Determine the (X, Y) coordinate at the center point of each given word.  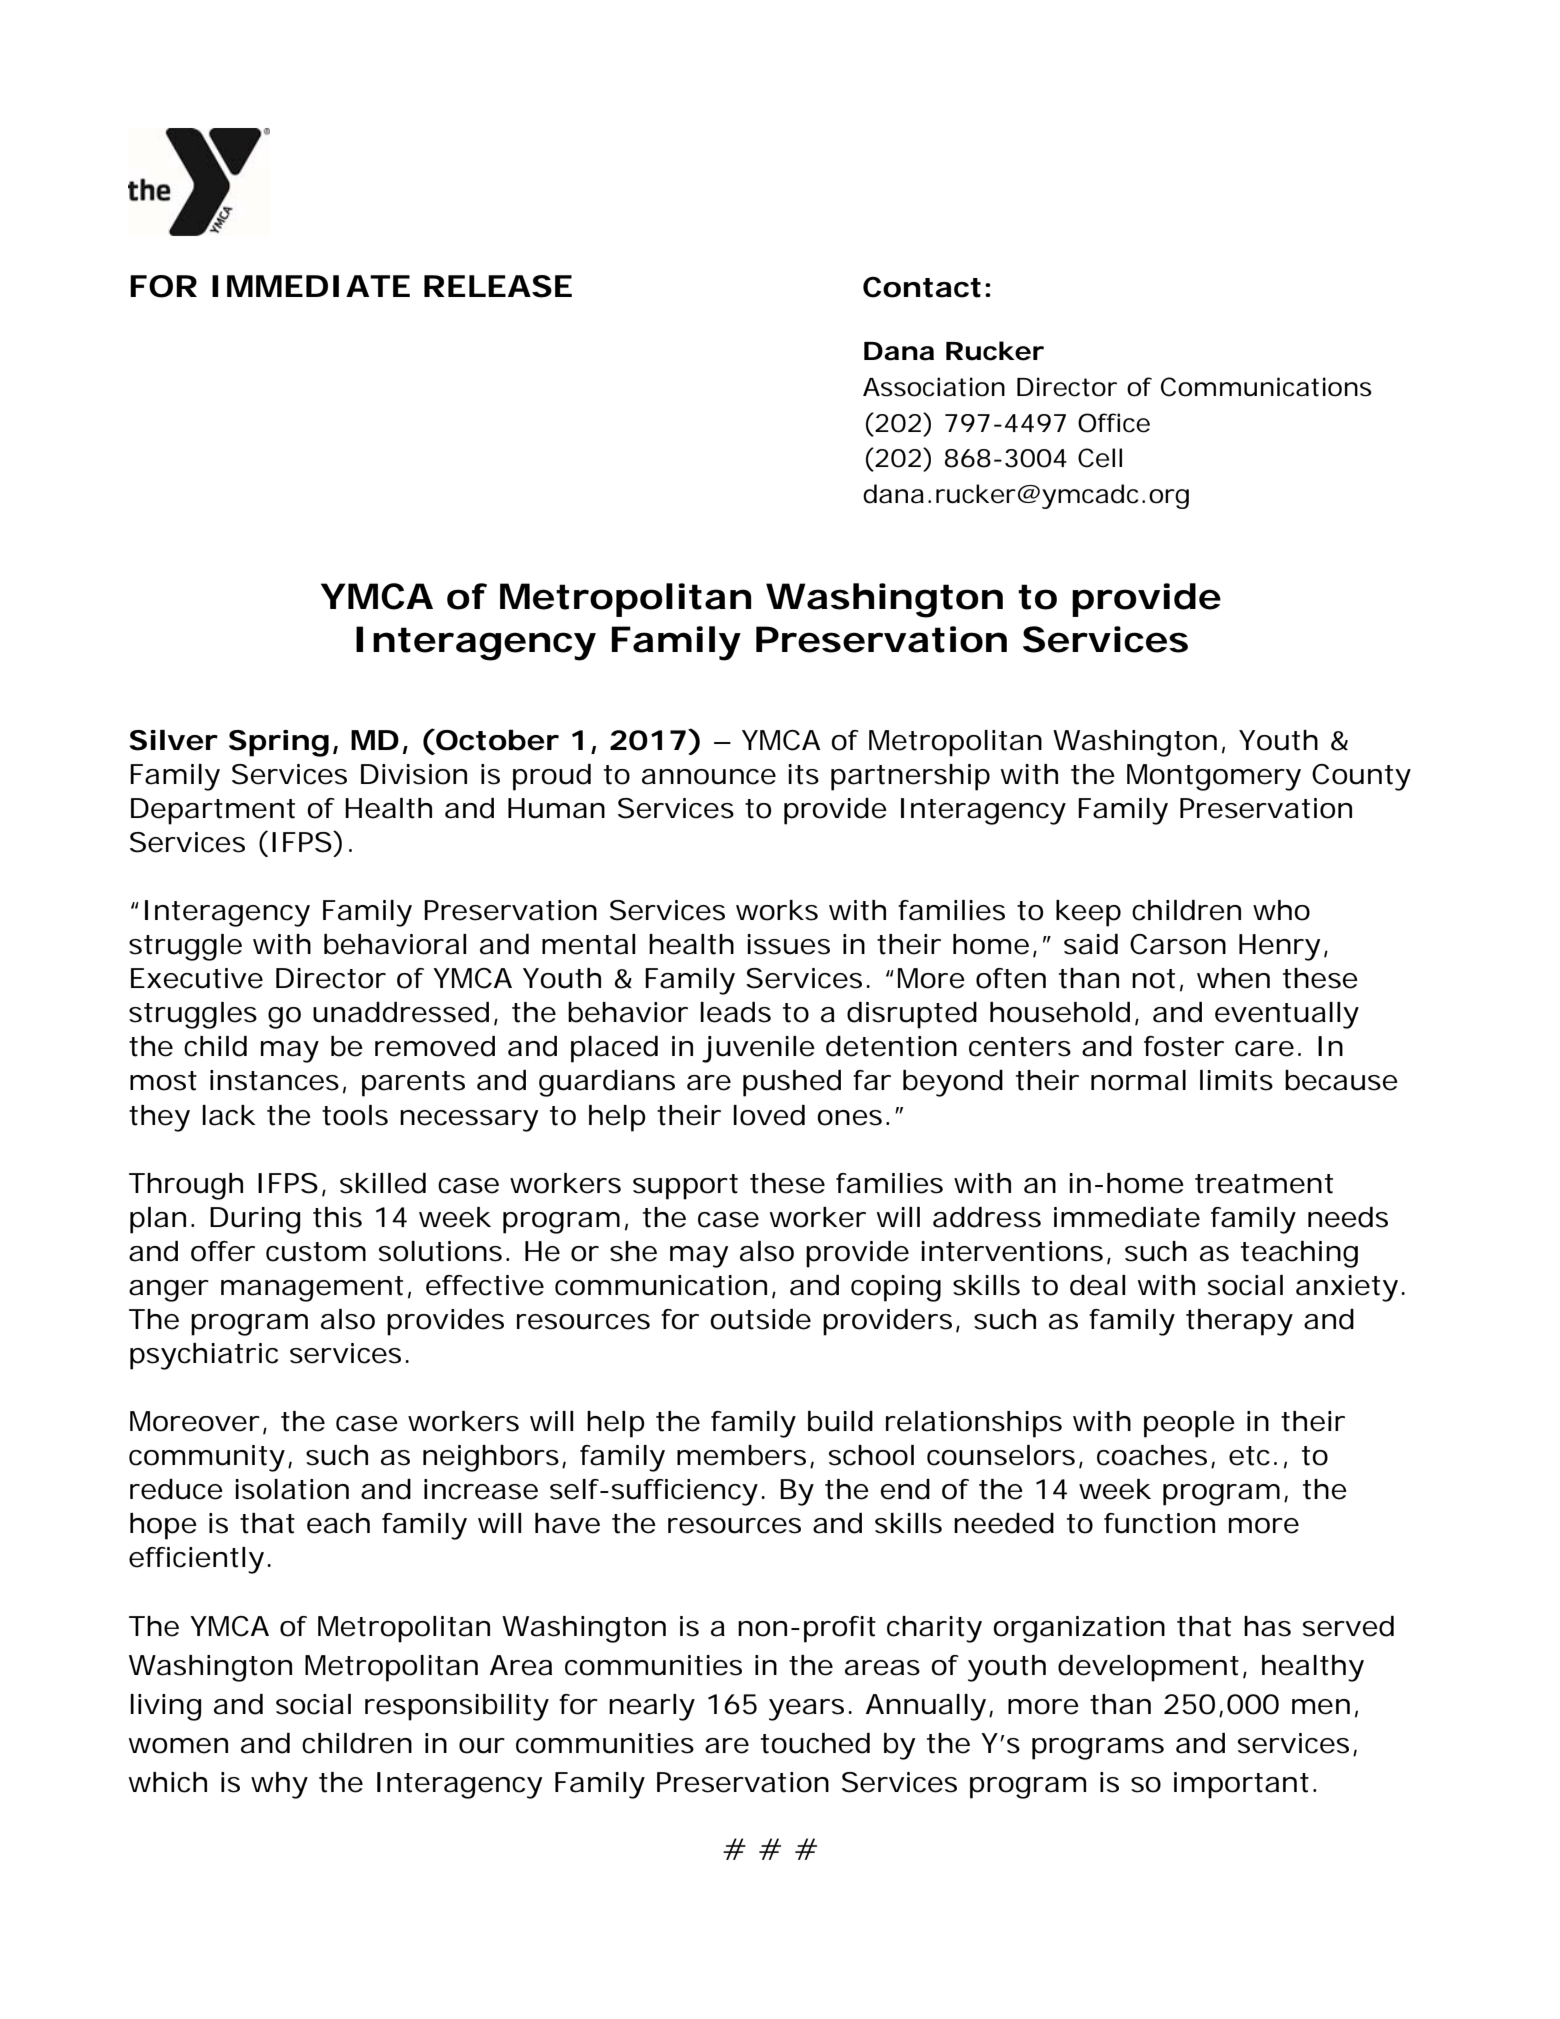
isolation (292, 1489)
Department (213, 811)
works (777, 910)
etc (1249, 1456)
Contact (922, 287)
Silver (173, 740)
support (685, 1187)
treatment (1264, 1184)
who (1281, 910)
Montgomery (1214, 777)
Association (934, 387)
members (741, 1455)
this (337, 1217)
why (279, 1785)
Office (1114, 423)
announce (709, 777)
